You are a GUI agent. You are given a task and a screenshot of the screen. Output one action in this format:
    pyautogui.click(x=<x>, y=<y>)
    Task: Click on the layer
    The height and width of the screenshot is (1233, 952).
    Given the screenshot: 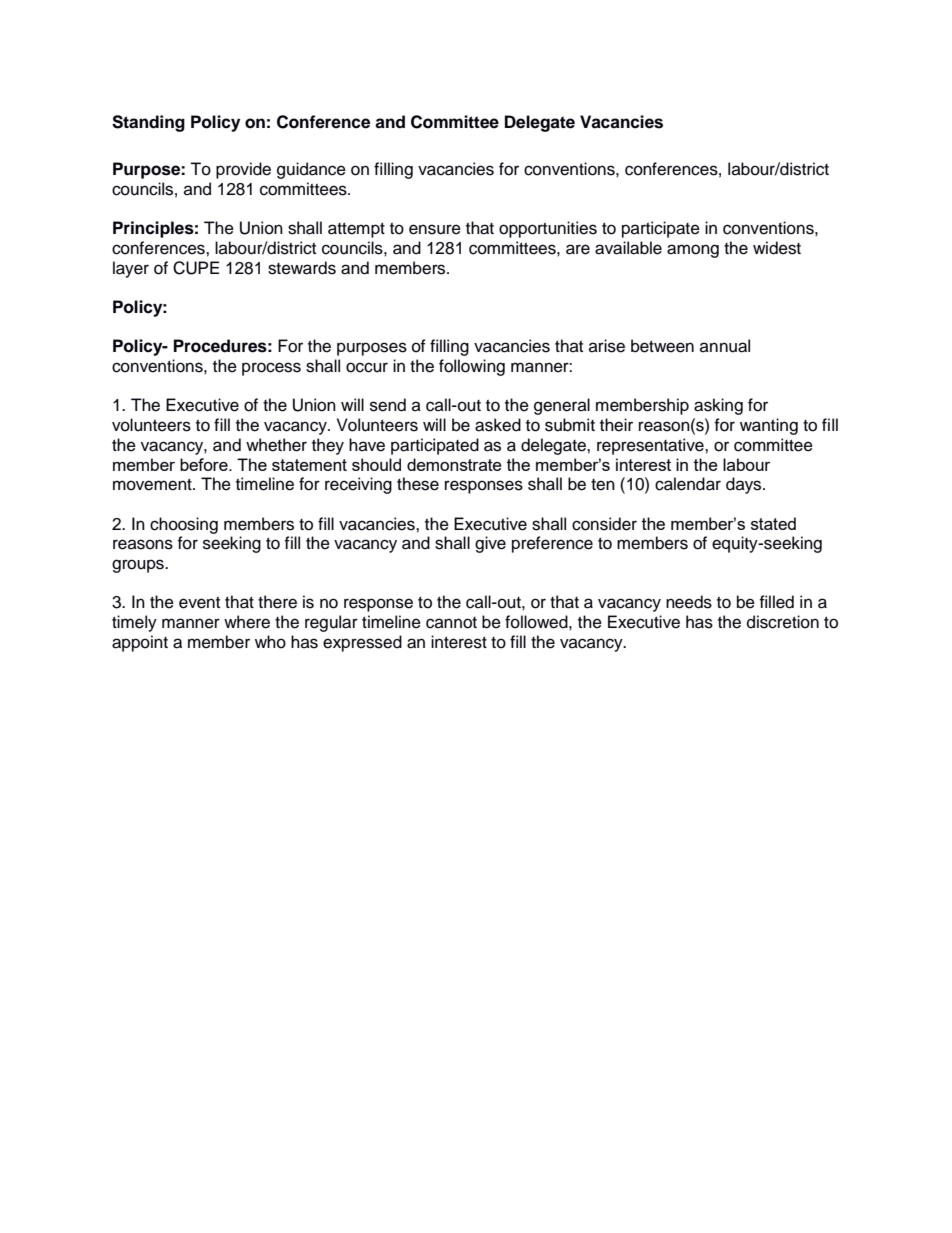 What is the action you would take?
    pyautogui.click(x=131, y=269)
